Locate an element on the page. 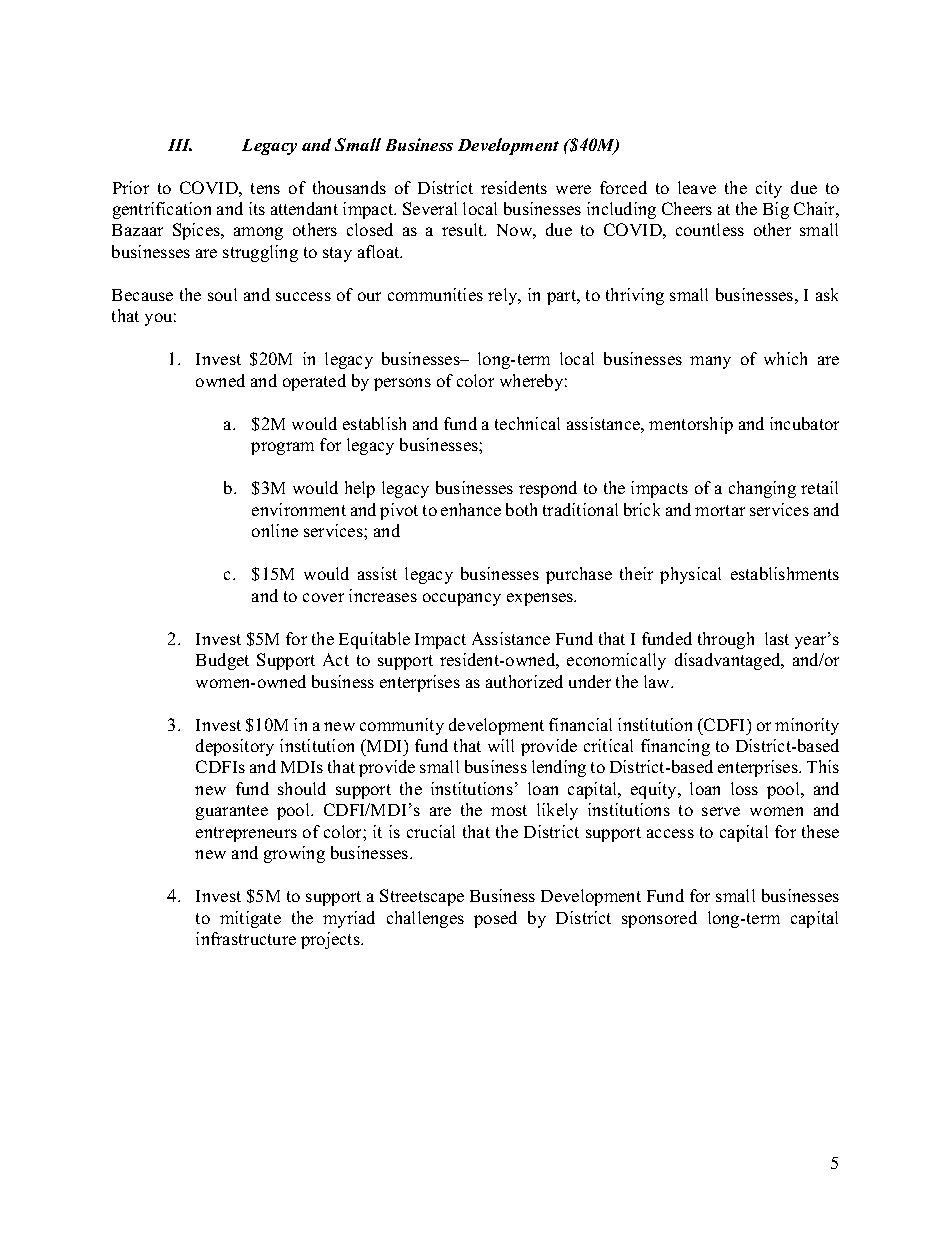 The width and height of the document is (952, 1233). Several is located at coordinates (430, 208).
